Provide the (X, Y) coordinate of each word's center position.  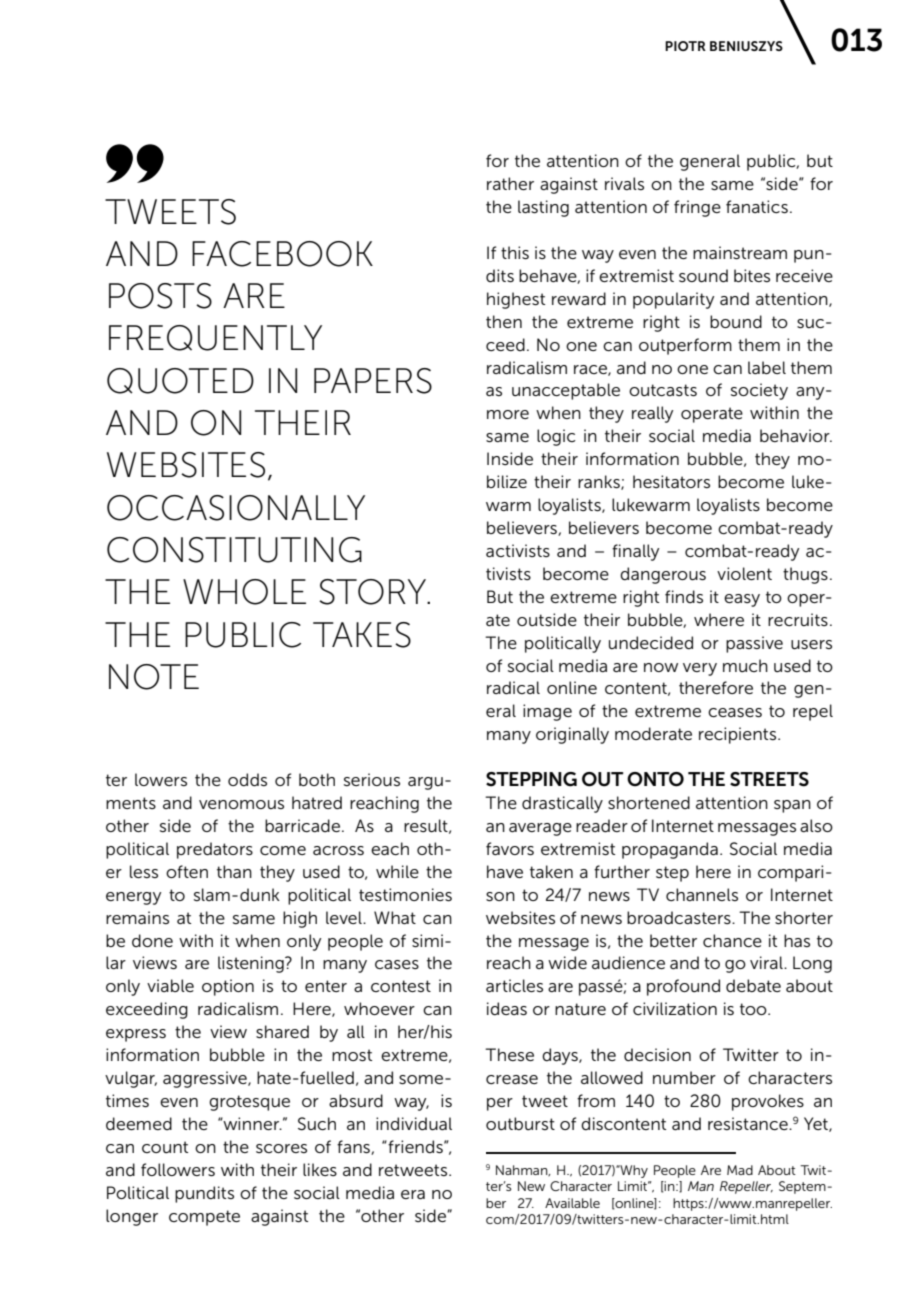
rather (510, 183)
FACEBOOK (282, 254)
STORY (374, 592)
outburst (520, 1123)
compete (204, 1218)
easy (742, 600)
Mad (740, 1170)
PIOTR (685, 46)
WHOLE (244, 592)
